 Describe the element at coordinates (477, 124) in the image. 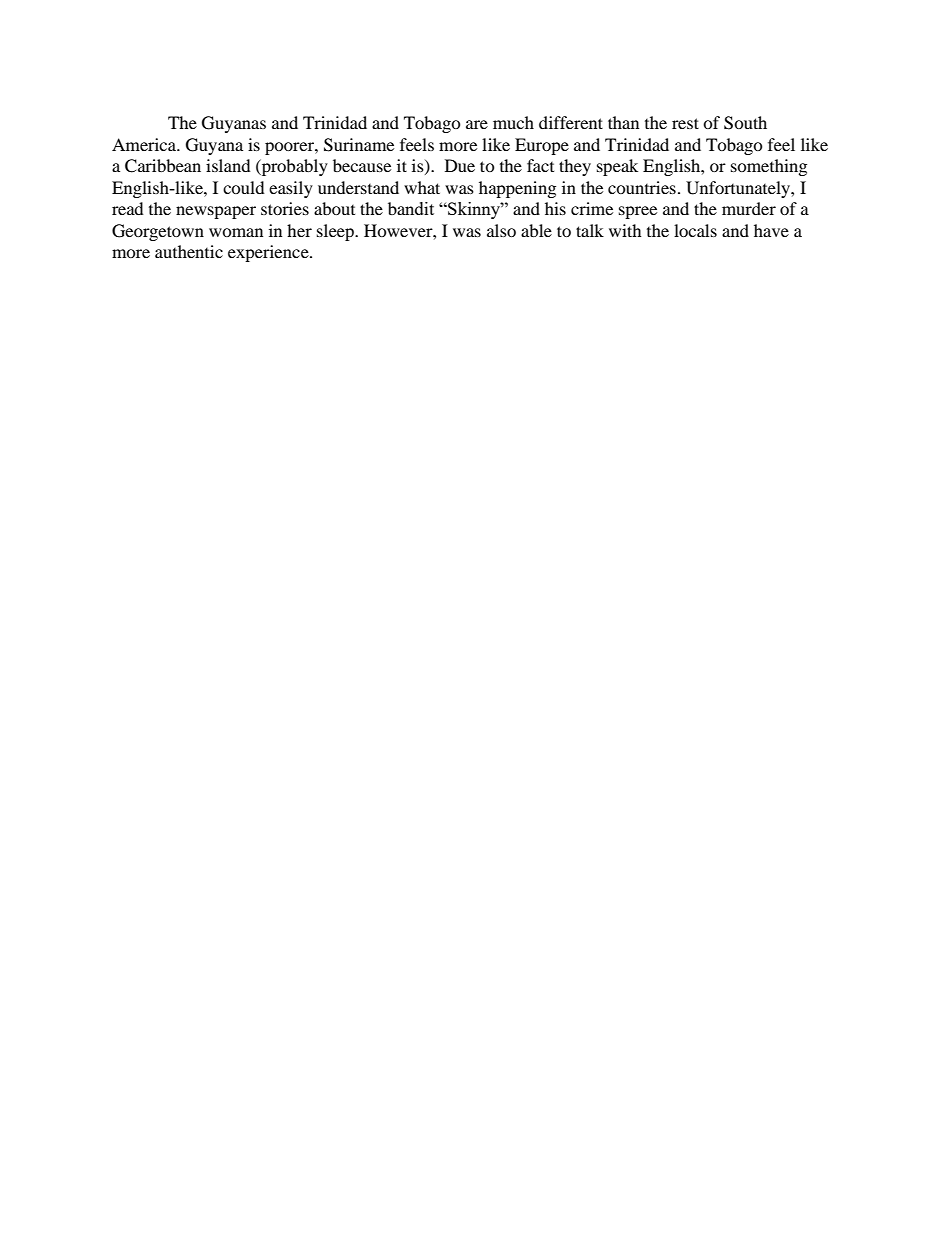

I see `are` at that location.
